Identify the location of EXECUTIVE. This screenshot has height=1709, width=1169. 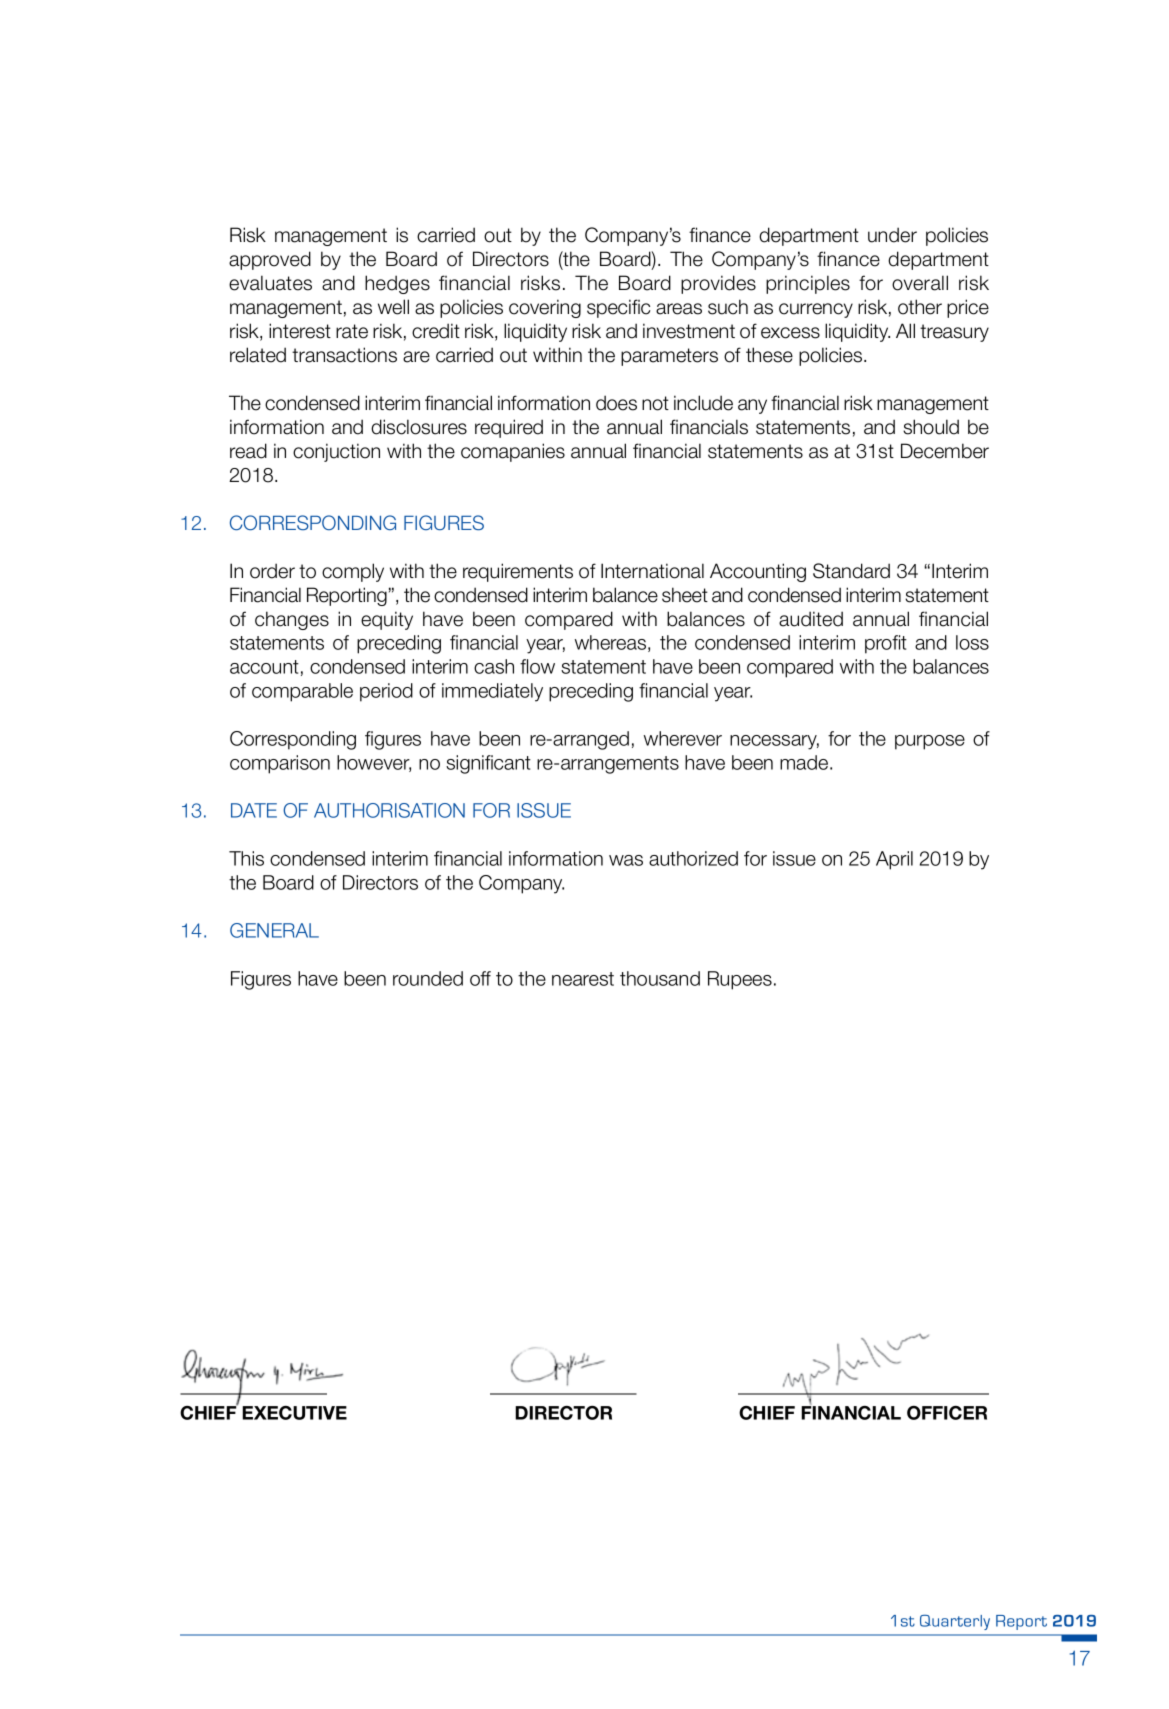
(294, 1413).
